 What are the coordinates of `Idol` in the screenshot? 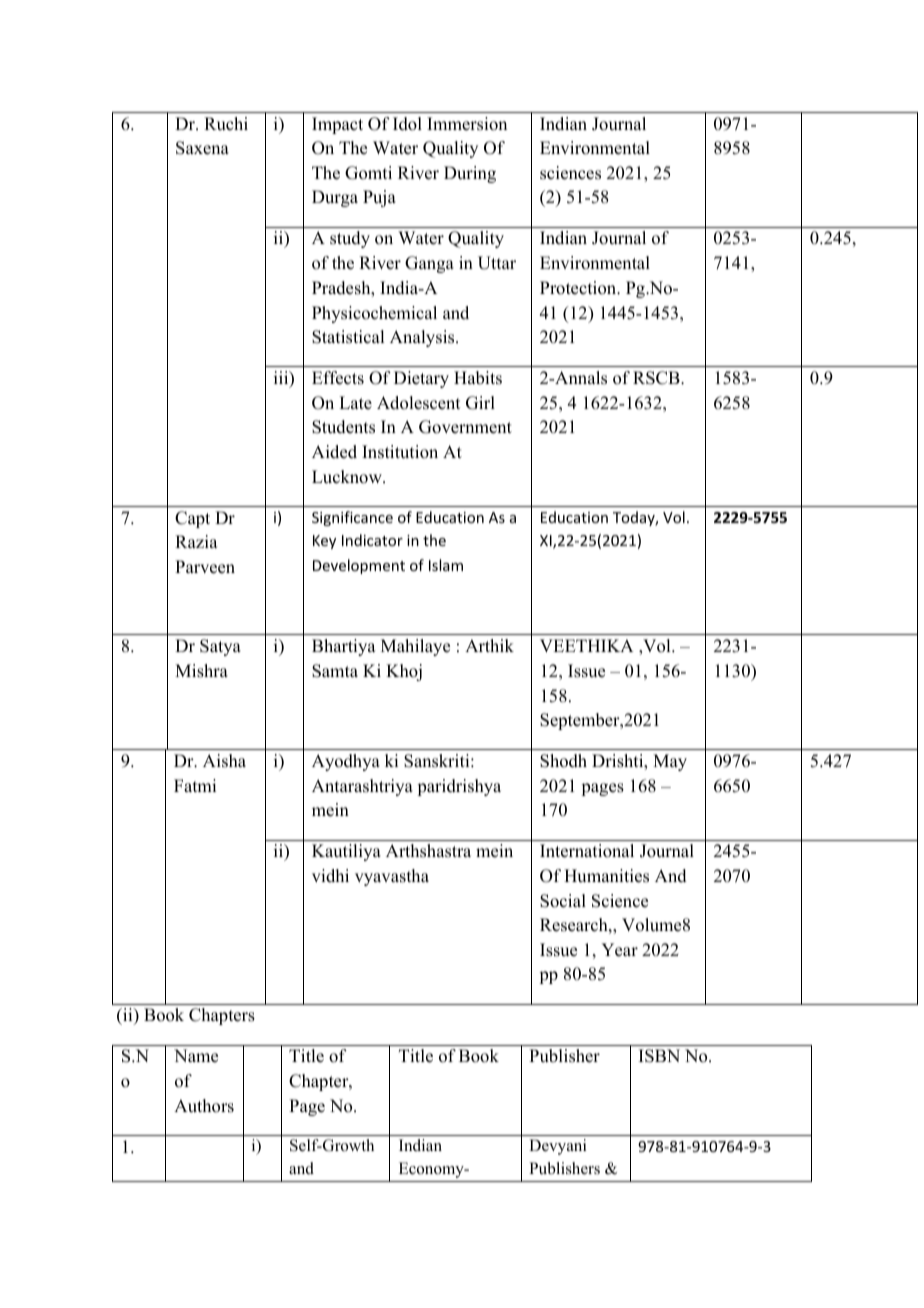 It's located at (407, 124).
